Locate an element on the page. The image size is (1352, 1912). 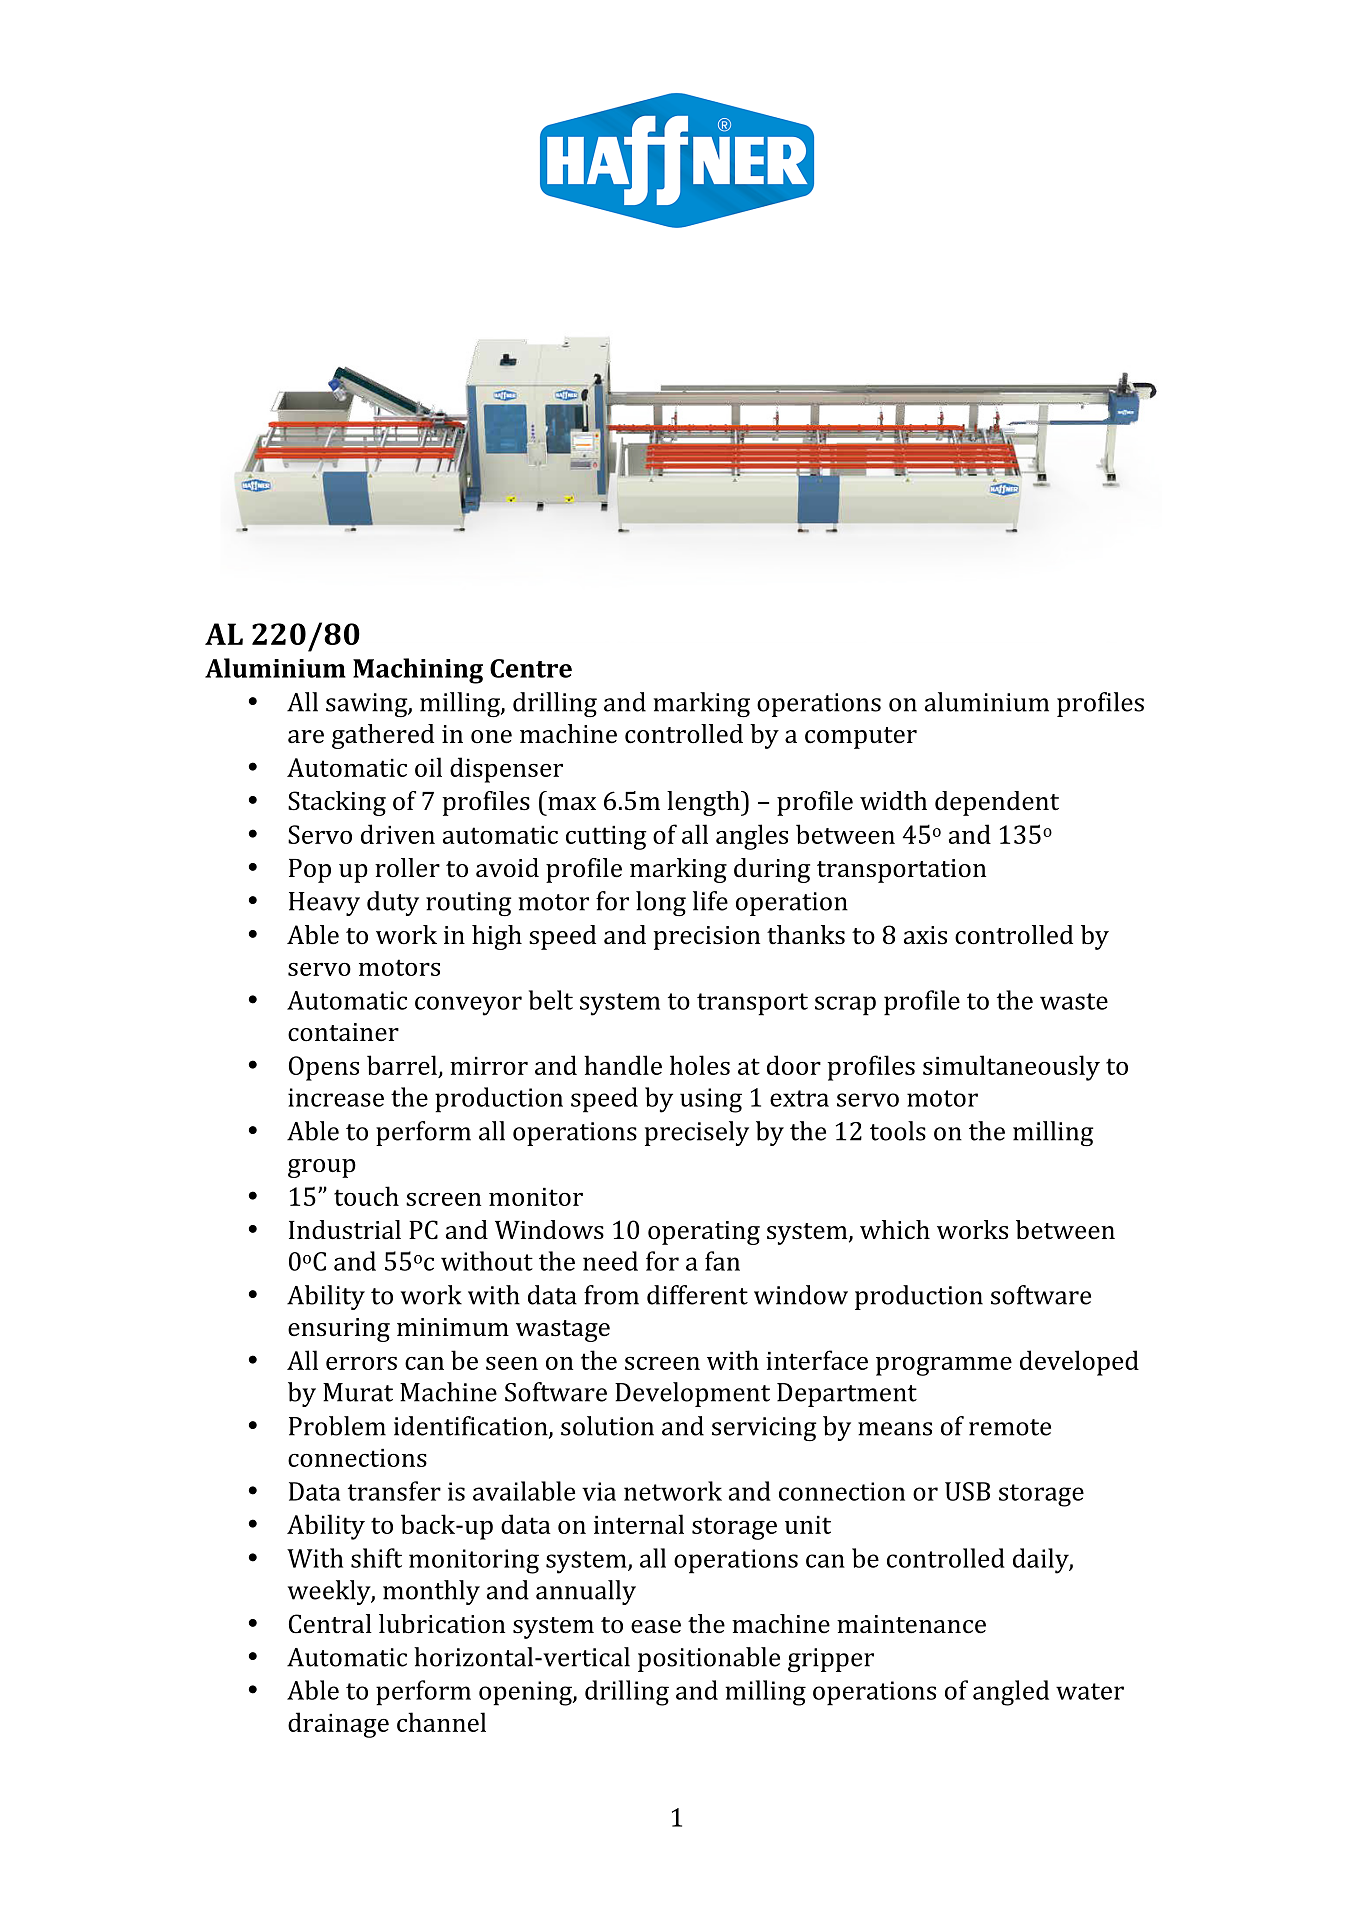
barrel is located at coordinates (403, 1066).
